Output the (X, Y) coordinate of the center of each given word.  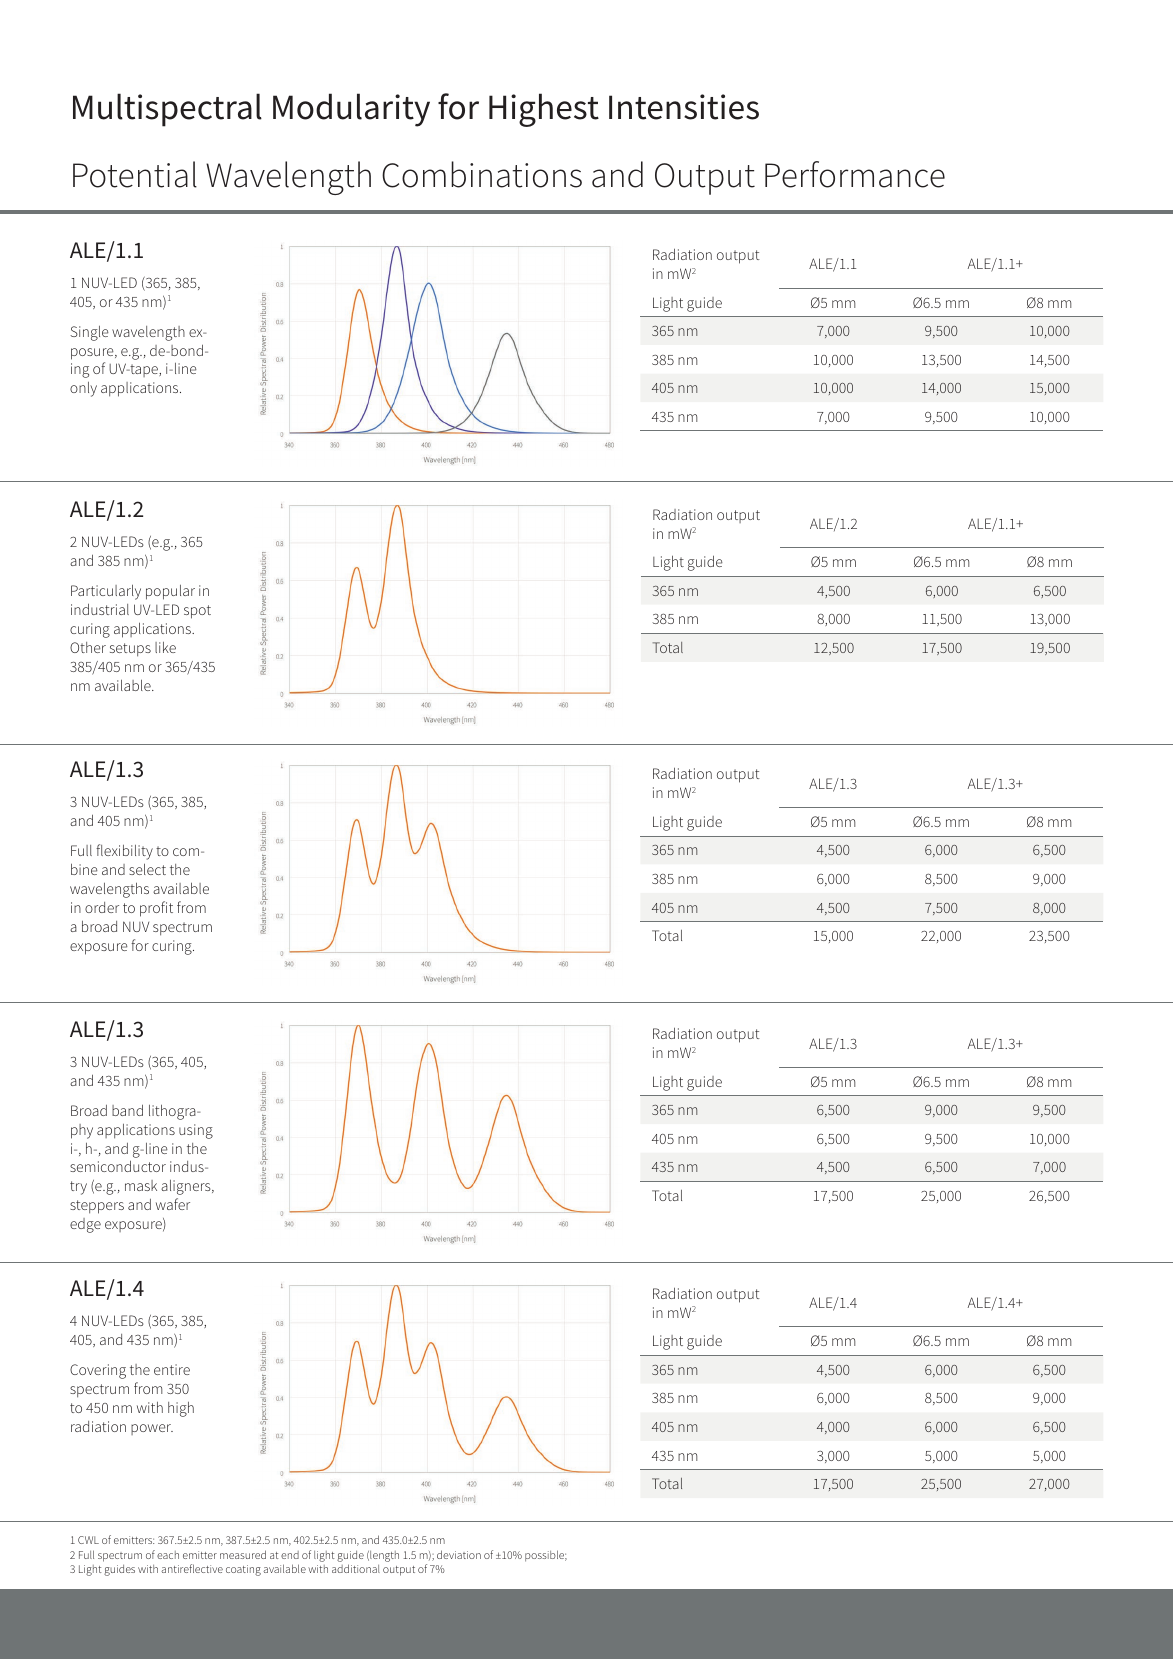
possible (546, 1556)
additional (356, 1568)
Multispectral (167, 110)
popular (170, 592)
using (196, 1131)
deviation (459, 1554)
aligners (187, 1187)
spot (197, 612)
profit (156, 909)
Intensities (684, 107)
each (168, 1555)
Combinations (482, 174)
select (147, 869)
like (165, 647)
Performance (855, 174)
